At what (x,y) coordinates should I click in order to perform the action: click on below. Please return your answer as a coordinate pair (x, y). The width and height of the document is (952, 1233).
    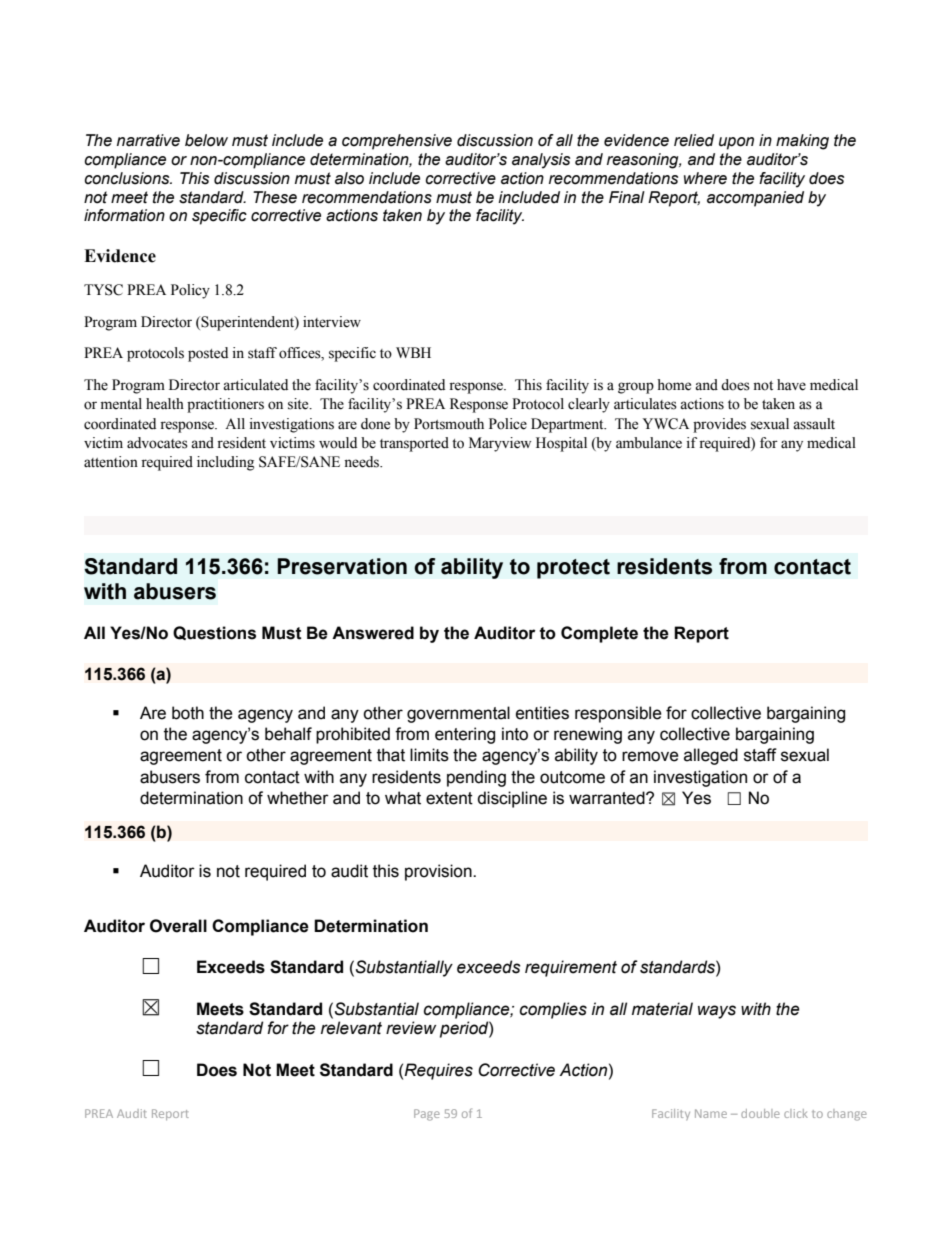
    Looking at the image, I should click on (206, 140).
